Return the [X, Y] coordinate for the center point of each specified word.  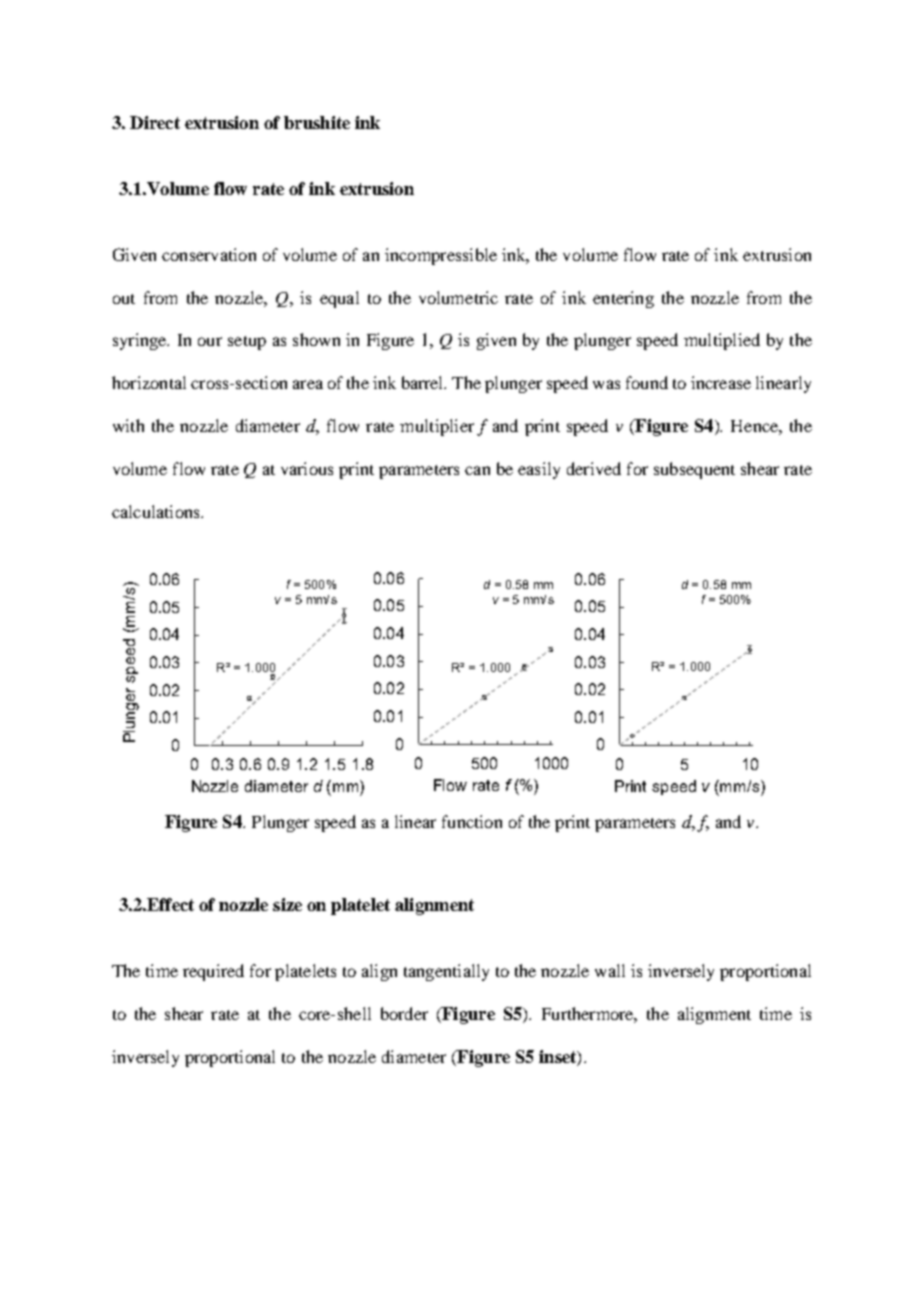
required [213, 972]
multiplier [437, 427]
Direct [155, 122]
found [647, 382]
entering [623, 299]
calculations [157, 511]
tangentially [446, 972]
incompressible [441, 256]
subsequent [694, 470]
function [472, 821]
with [128, 425]
